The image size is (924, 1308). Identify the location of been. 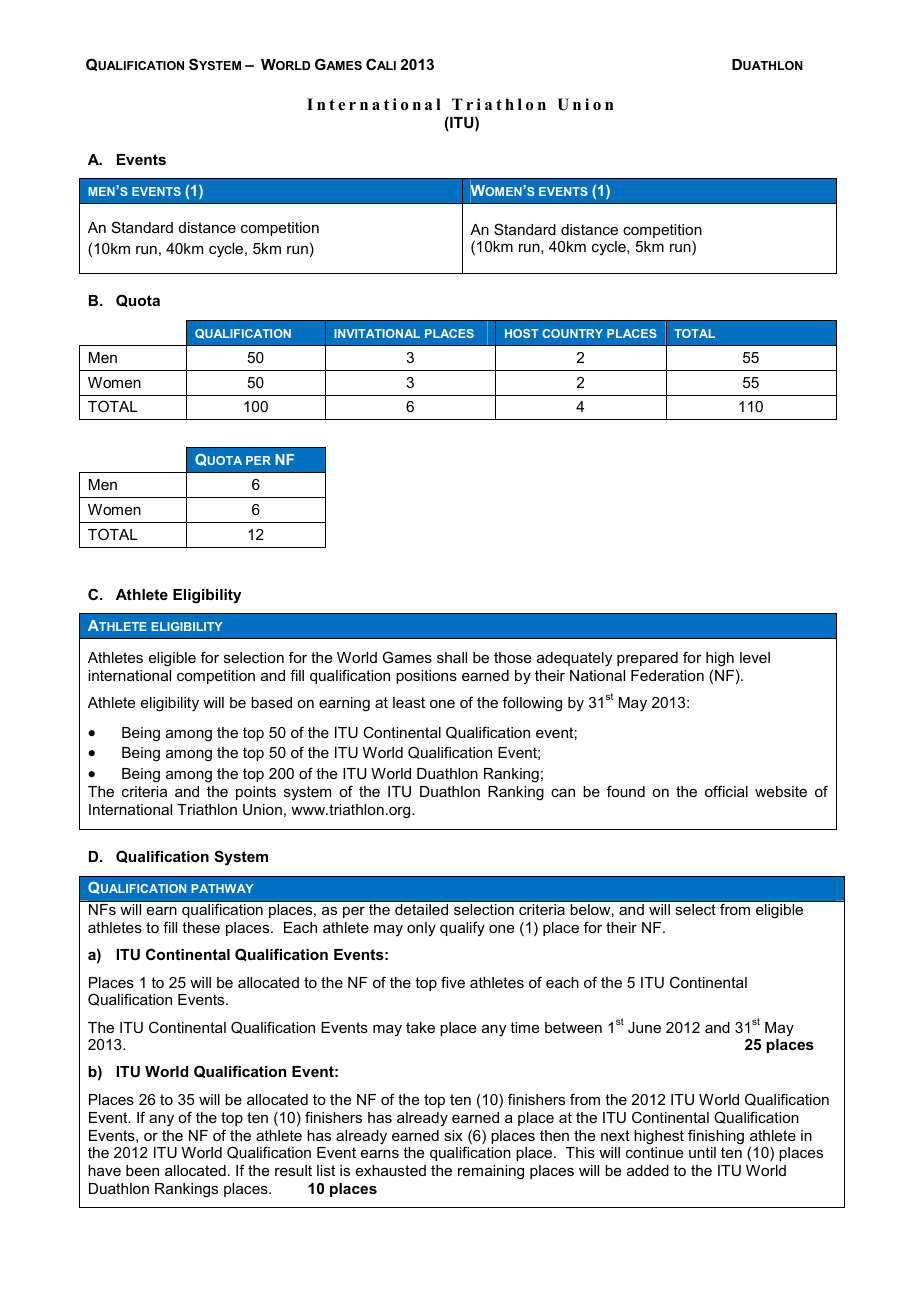
(142, 1170).
